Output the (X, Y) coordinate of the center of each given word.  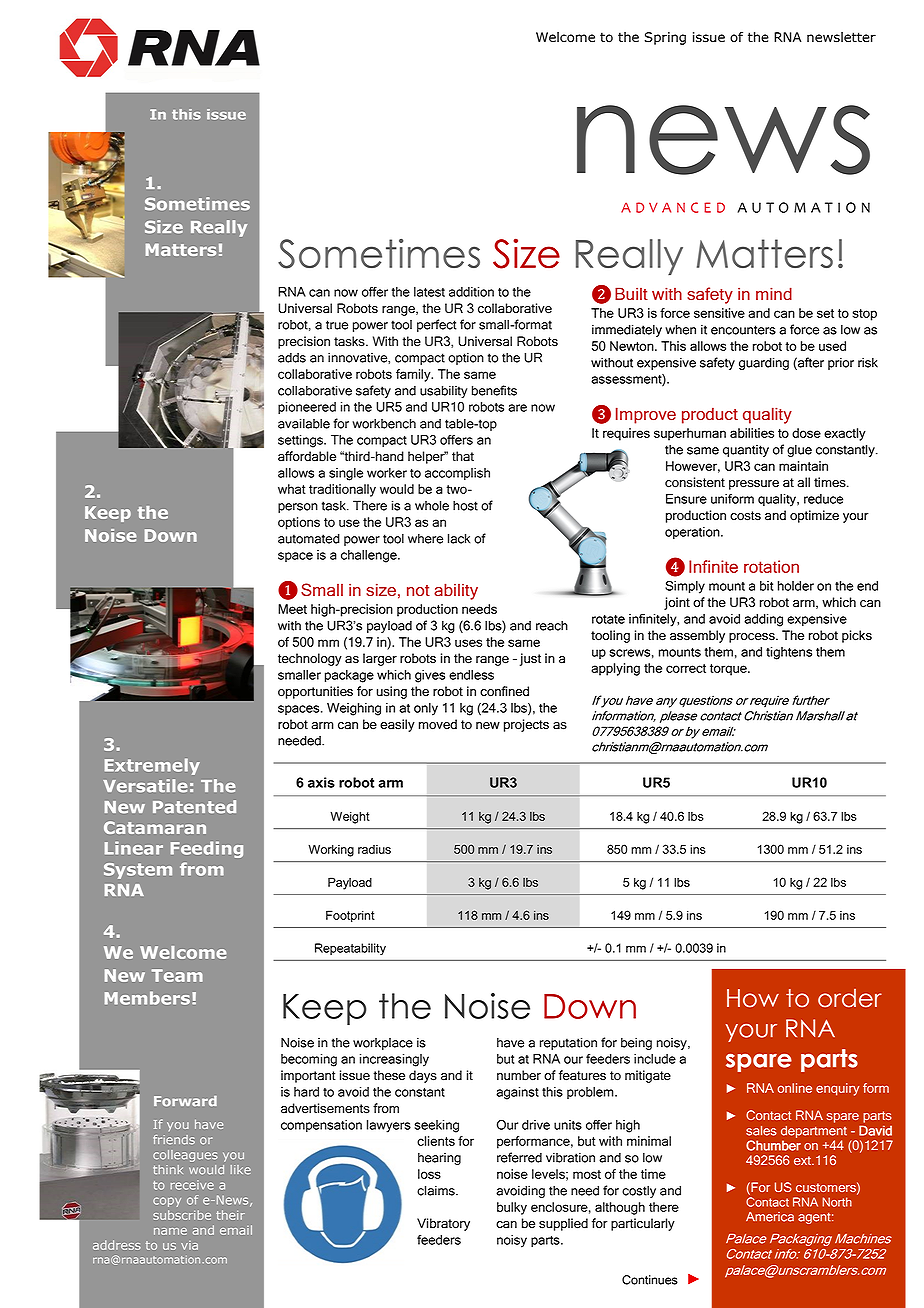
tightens (789, 653)
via (189, 1245)
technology (310, 659)
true (337, 325)
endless (471, 675)
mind (774, 293)
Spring (665, 38)
